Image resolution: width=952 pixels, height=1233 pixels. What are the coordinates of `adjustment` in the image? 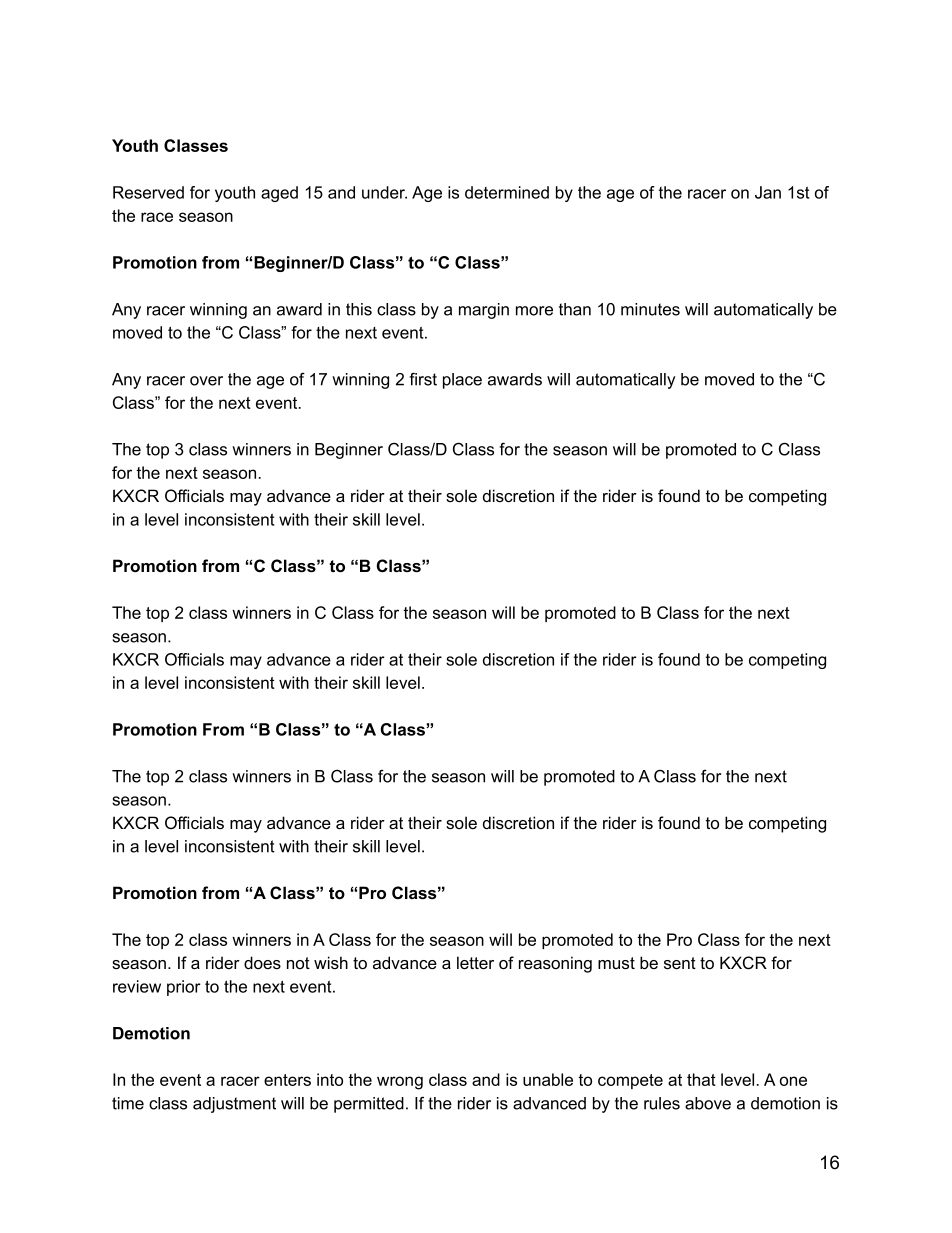 It's located at (234, 1105).
